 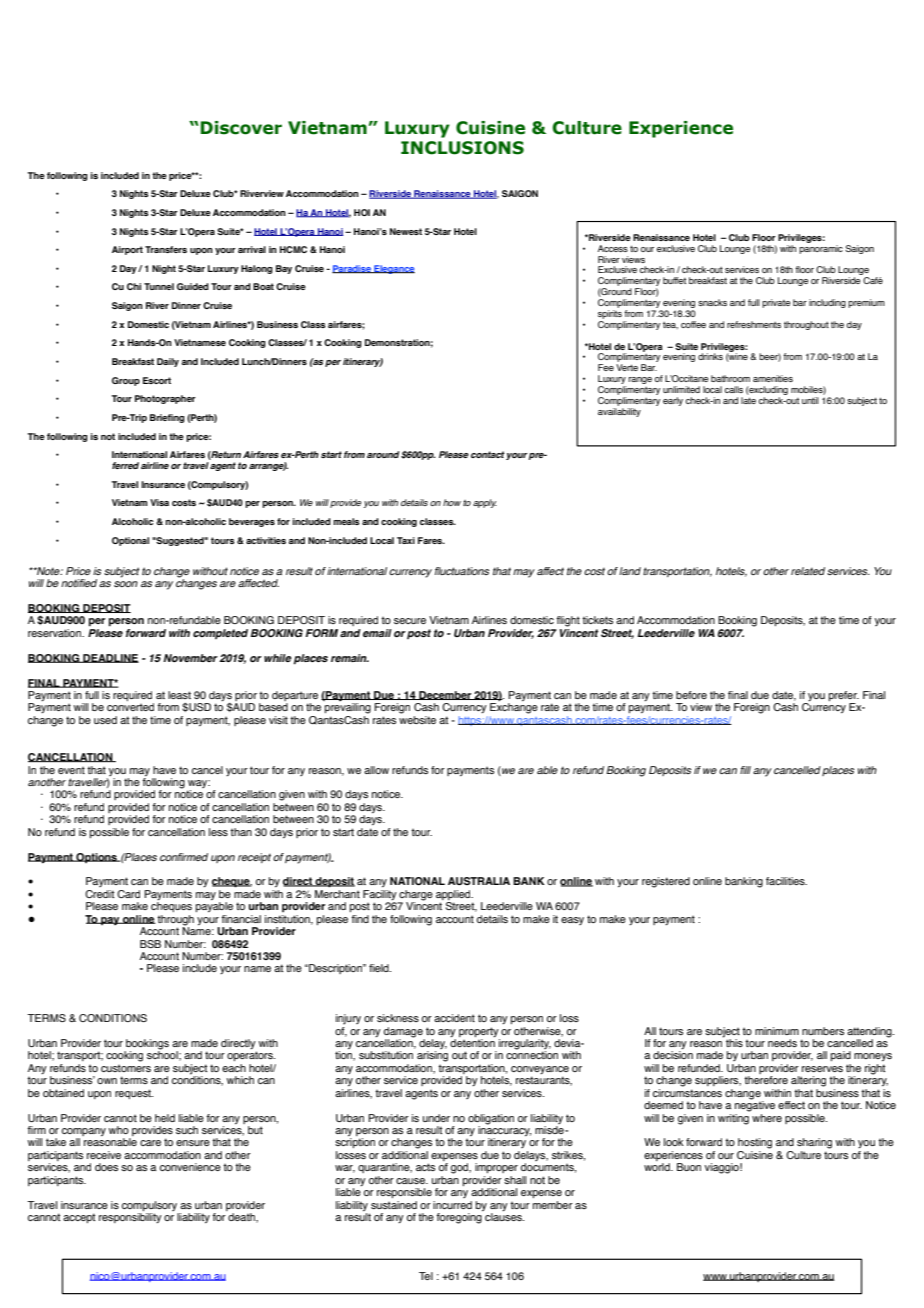 I want to click on incurred, so click(x=452, y=1205).
